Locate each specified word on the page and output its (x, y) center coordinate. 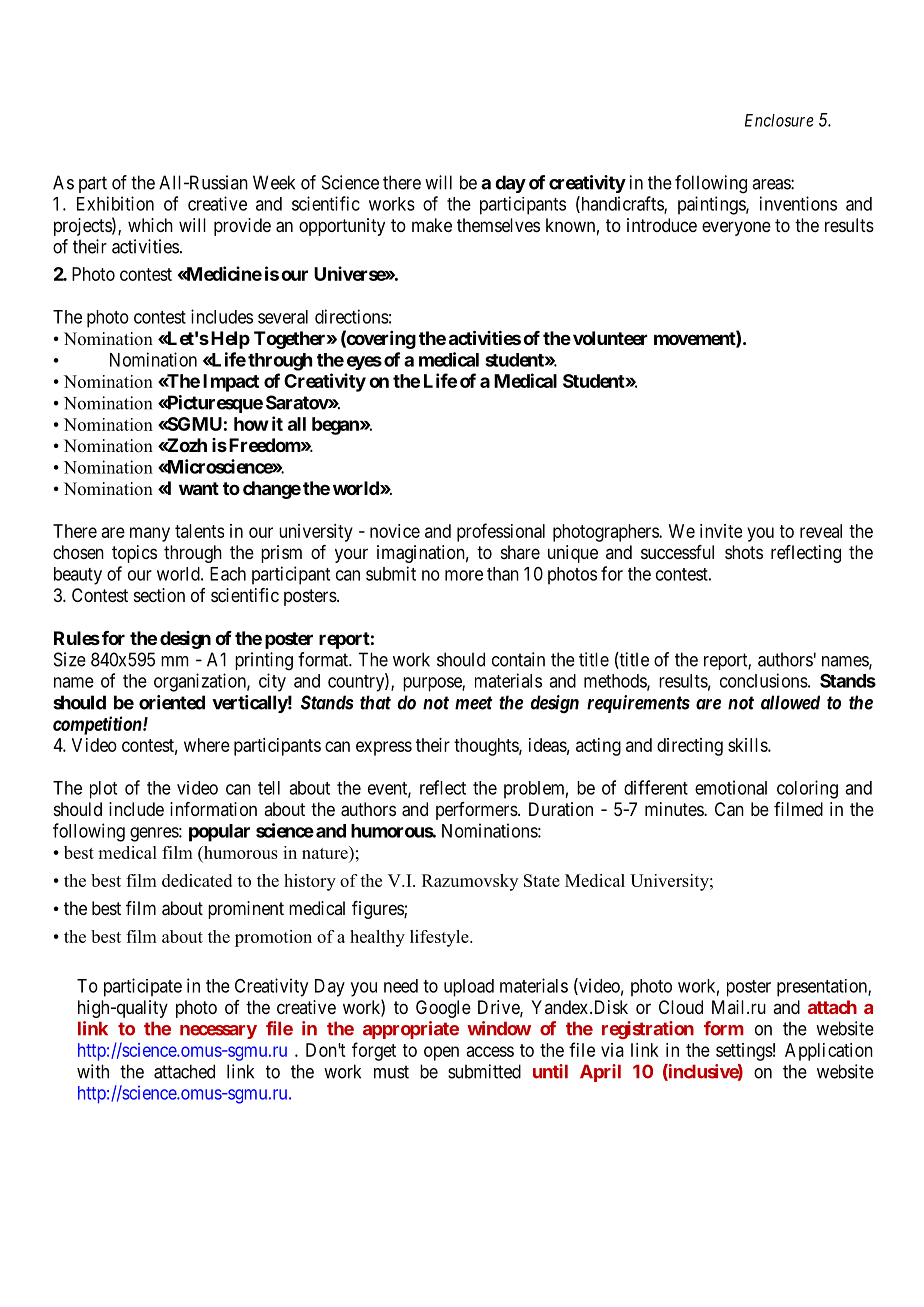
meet (473, 703)
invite (721, 531)
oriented (172, 702)
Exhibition (115, 203)
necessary (218, 1032)
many (150, 534)
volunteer (610, 338)
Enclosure (779, 120)
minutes (675, 809)
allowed (790, 702)
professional (501, 532)
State (542, 880)
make (432, 225)
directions (352, 316)
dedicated (197, 880)
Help (230, 340)
